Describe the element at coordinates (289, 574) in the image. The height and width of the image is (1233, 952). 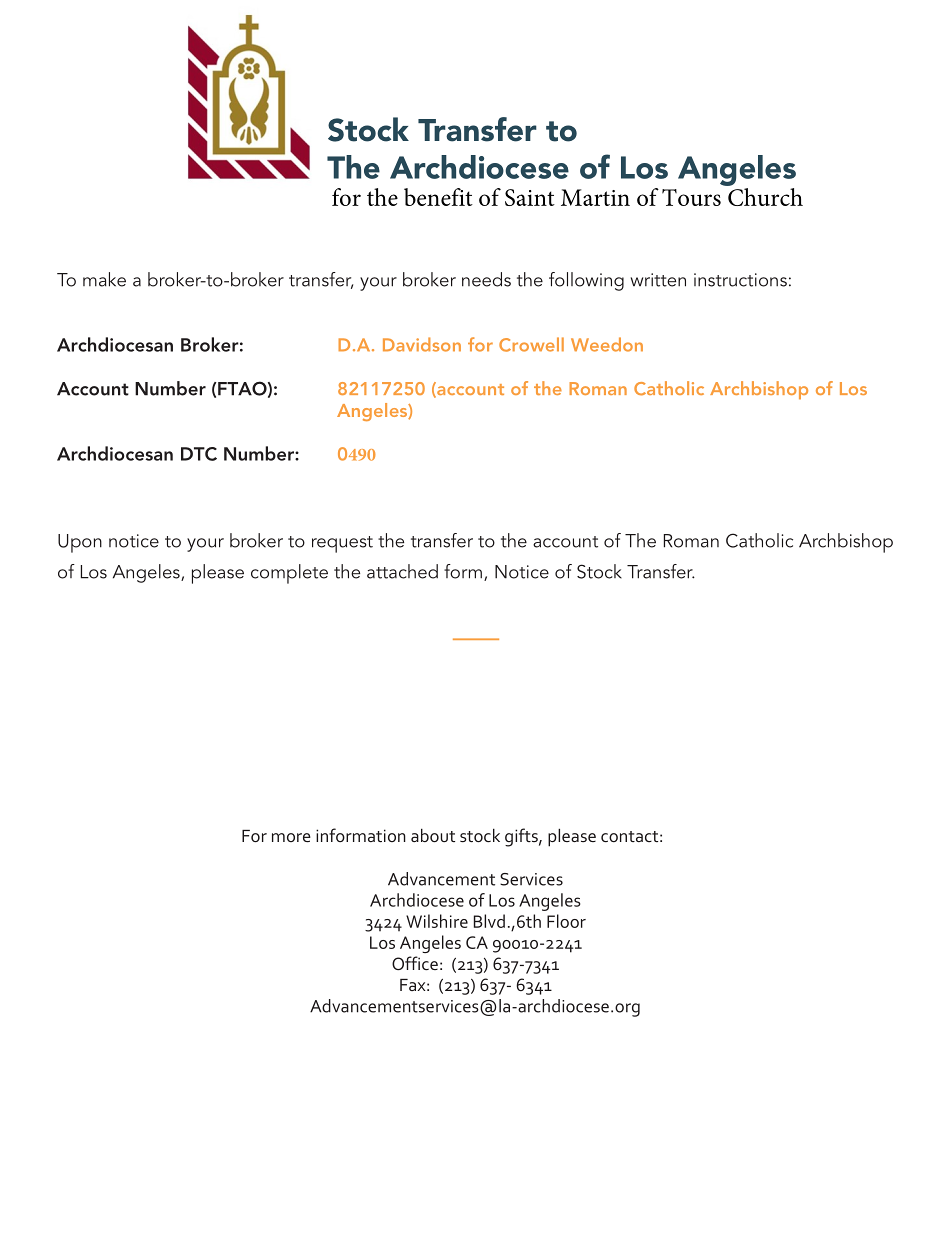
I see `complete` at that location.
